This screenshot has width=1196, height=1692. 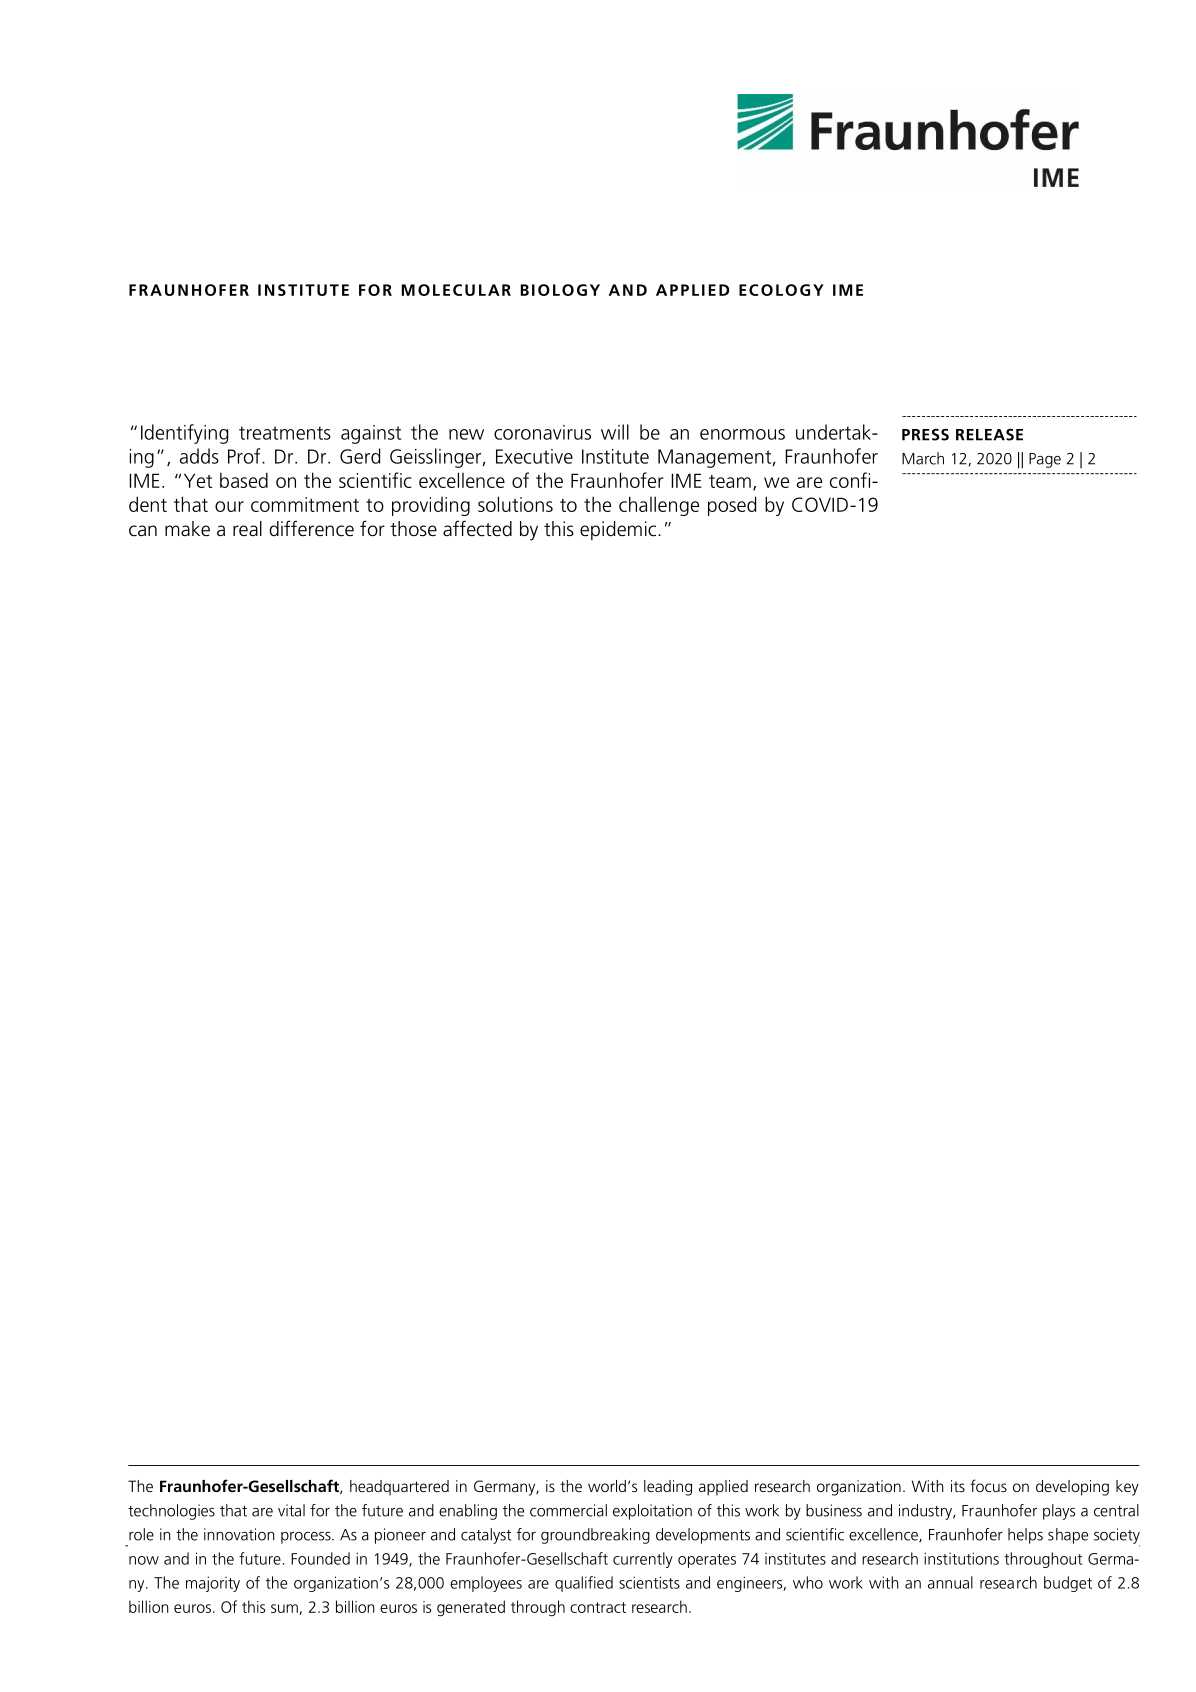 I want to click on majority, so click(x=213, y=1584).
